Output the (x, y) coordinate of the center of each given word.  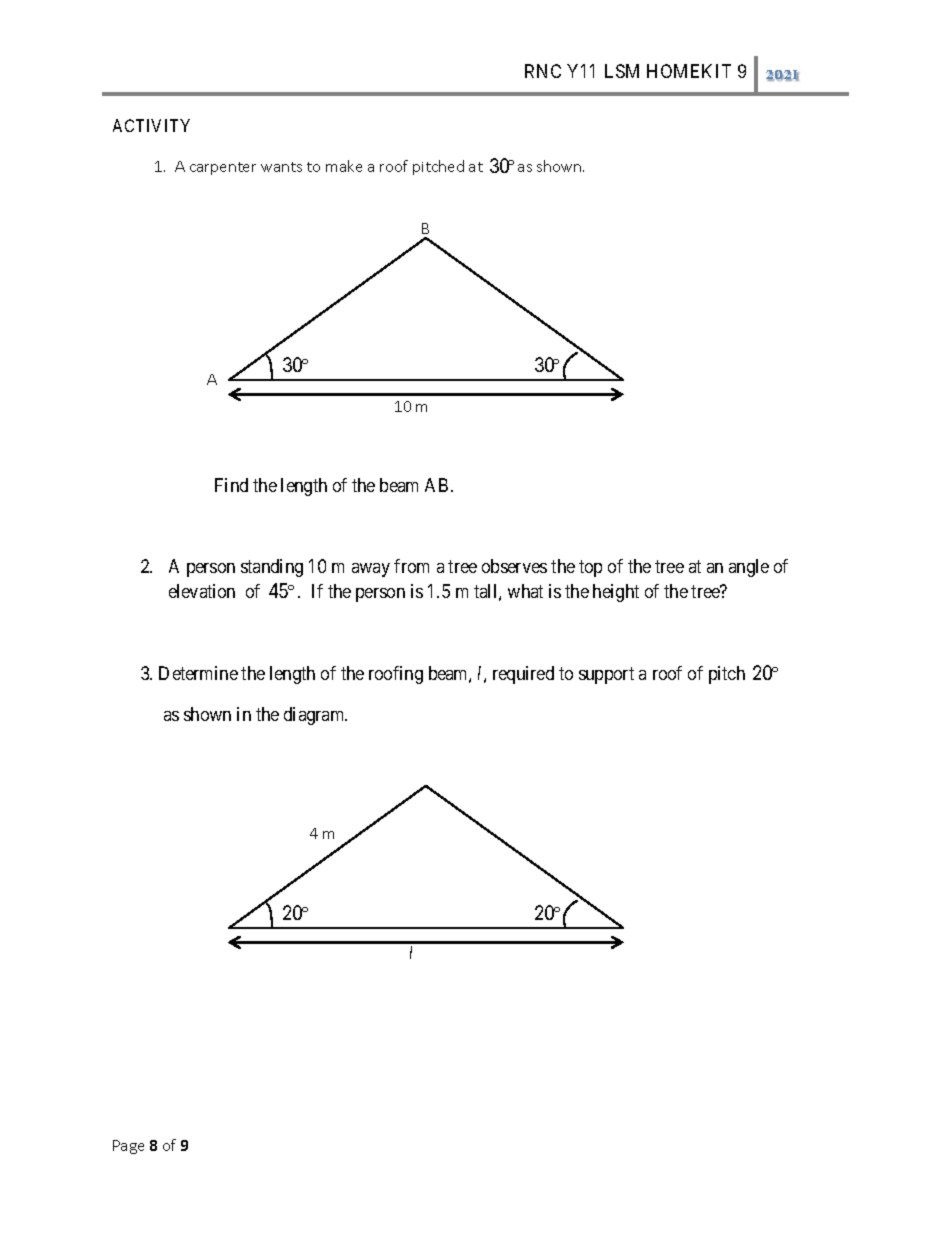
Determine (198, 673)
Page (128, 1147)
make (344, 166)
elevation (202, 591)
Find (231, 485)
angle (749, 568)
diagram (315, 716)
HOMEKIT (689, 71)
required (523, 675)
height (616, 593)
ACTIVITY (151, 125)
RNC (543, 71)
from (411, 566)
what (525, 591)
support (606, 675)
